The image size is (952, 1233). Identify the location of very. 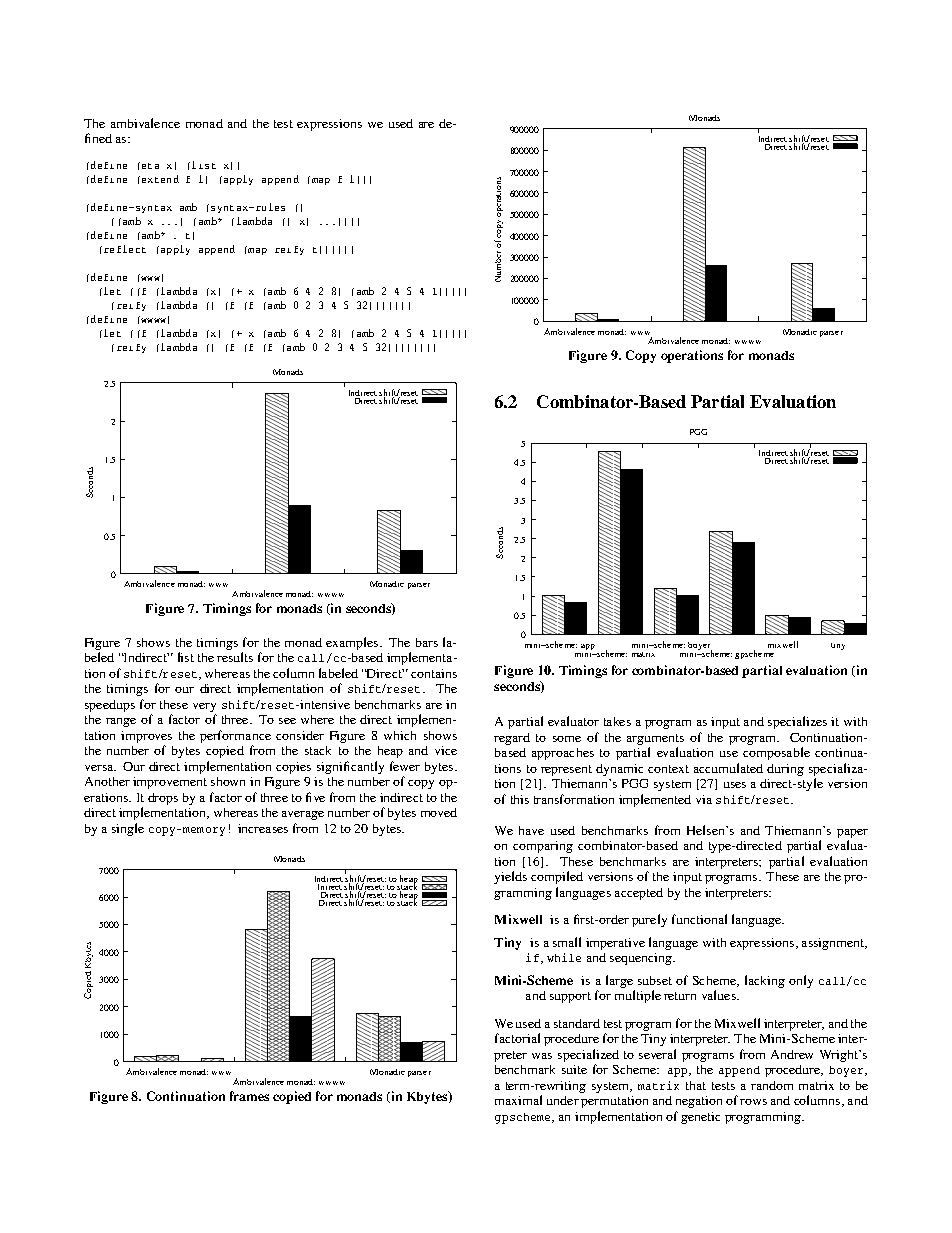
(204, 707).
